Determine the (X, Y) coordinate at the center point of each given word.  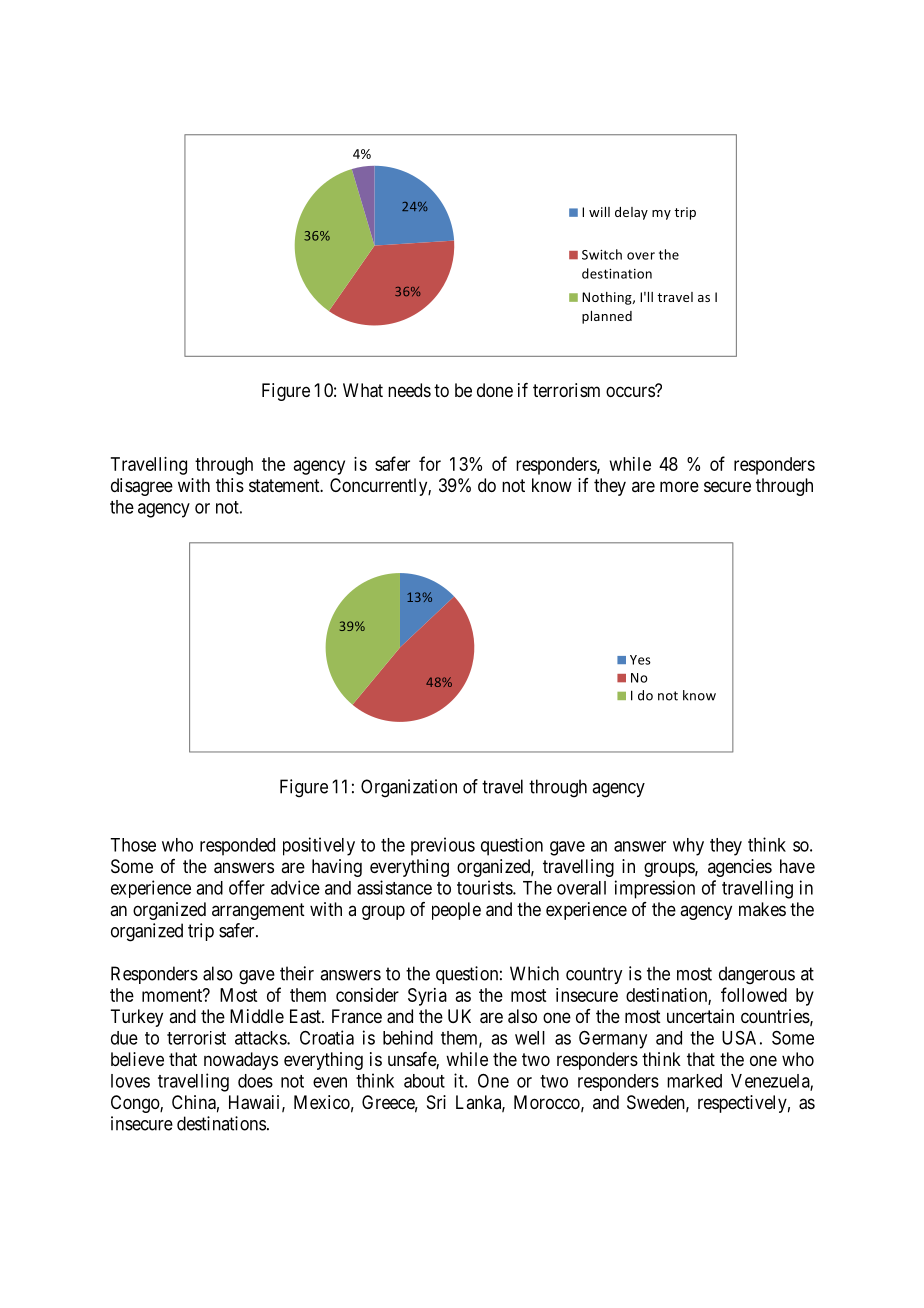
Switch (602, 254)
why (688, 847)
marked (694, 1081)
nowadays (241, 1061)
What (363, 390)
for (430, 463)
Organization (409, 788)
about (424, 1081)
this (230, 485)
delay (631, 213)
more (679, 486)
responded (237, 847)
